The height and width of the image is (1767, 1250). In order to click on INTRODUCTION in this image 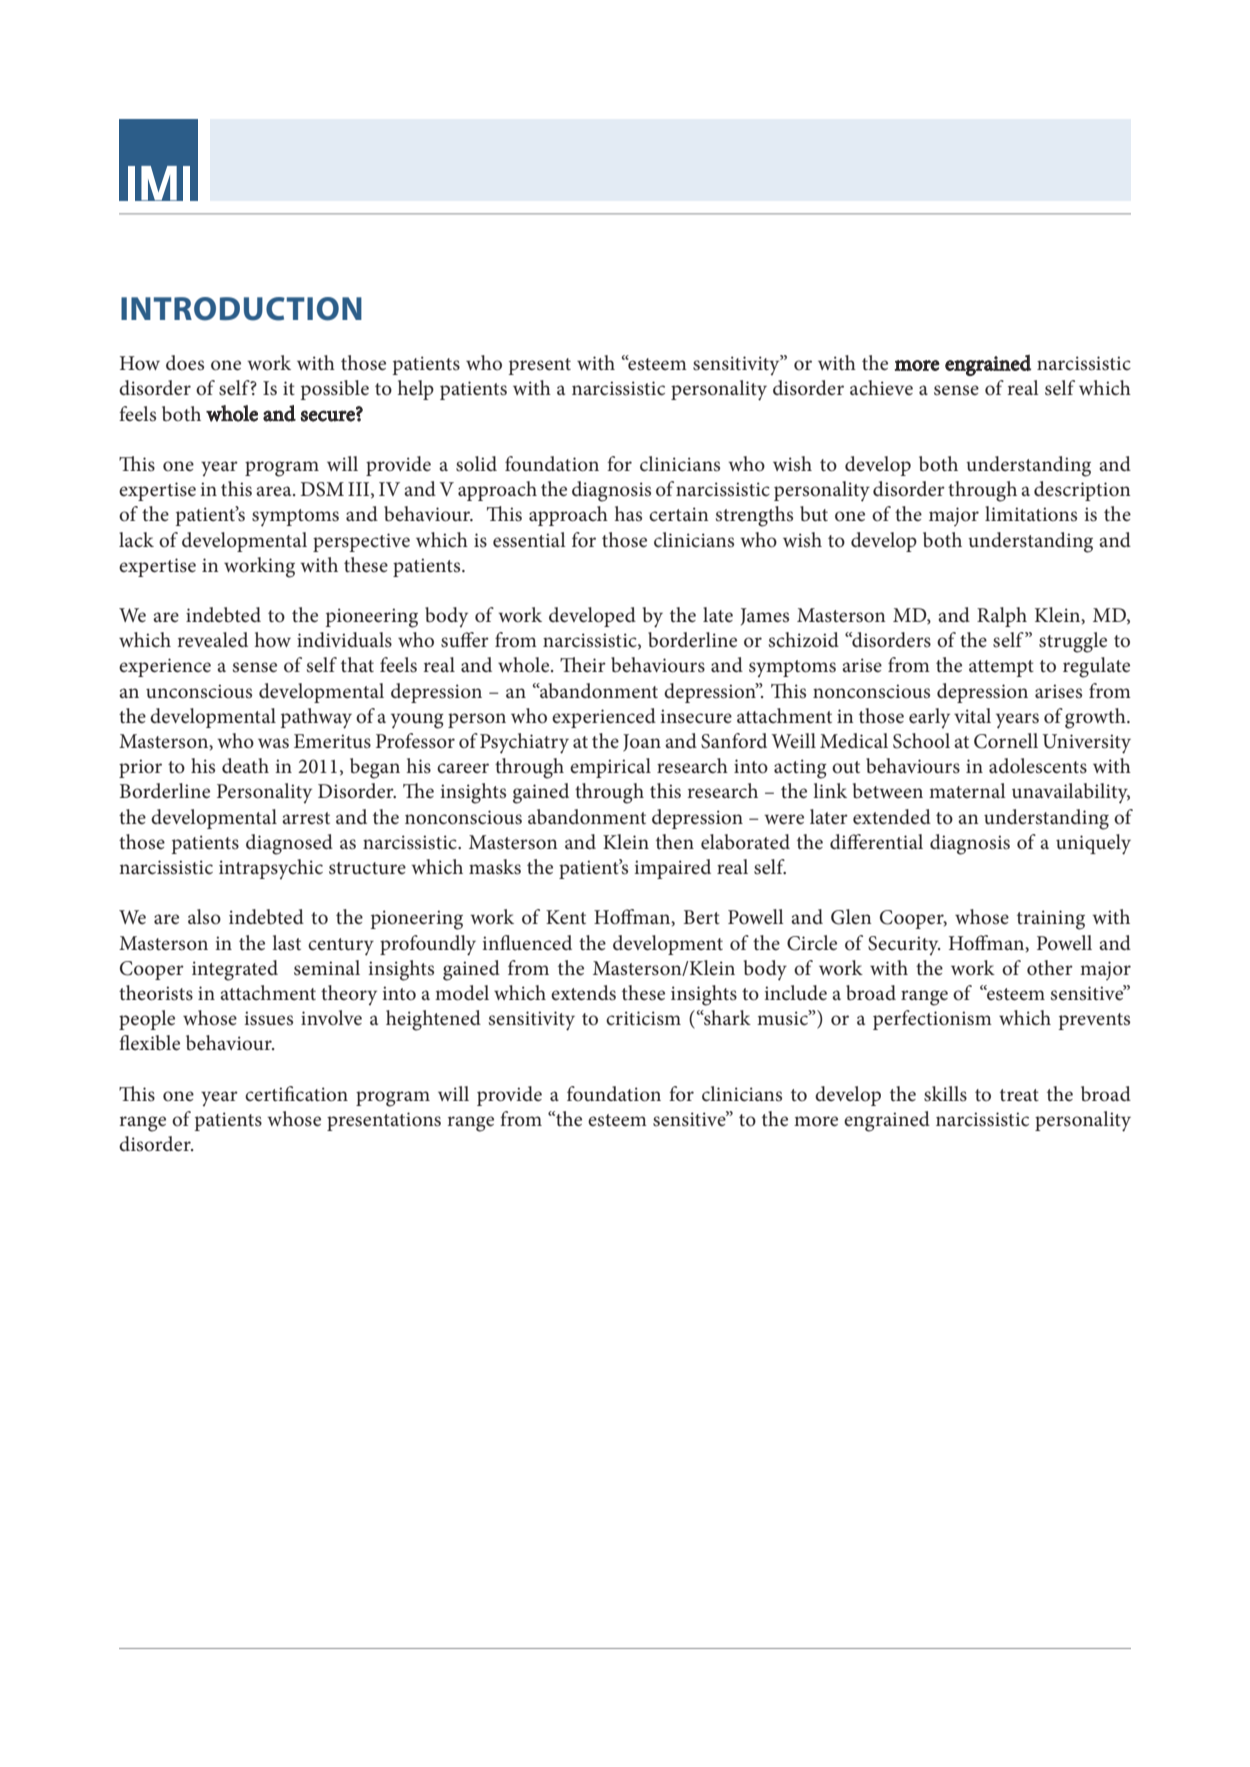, I will do `click(241, 309)`.
